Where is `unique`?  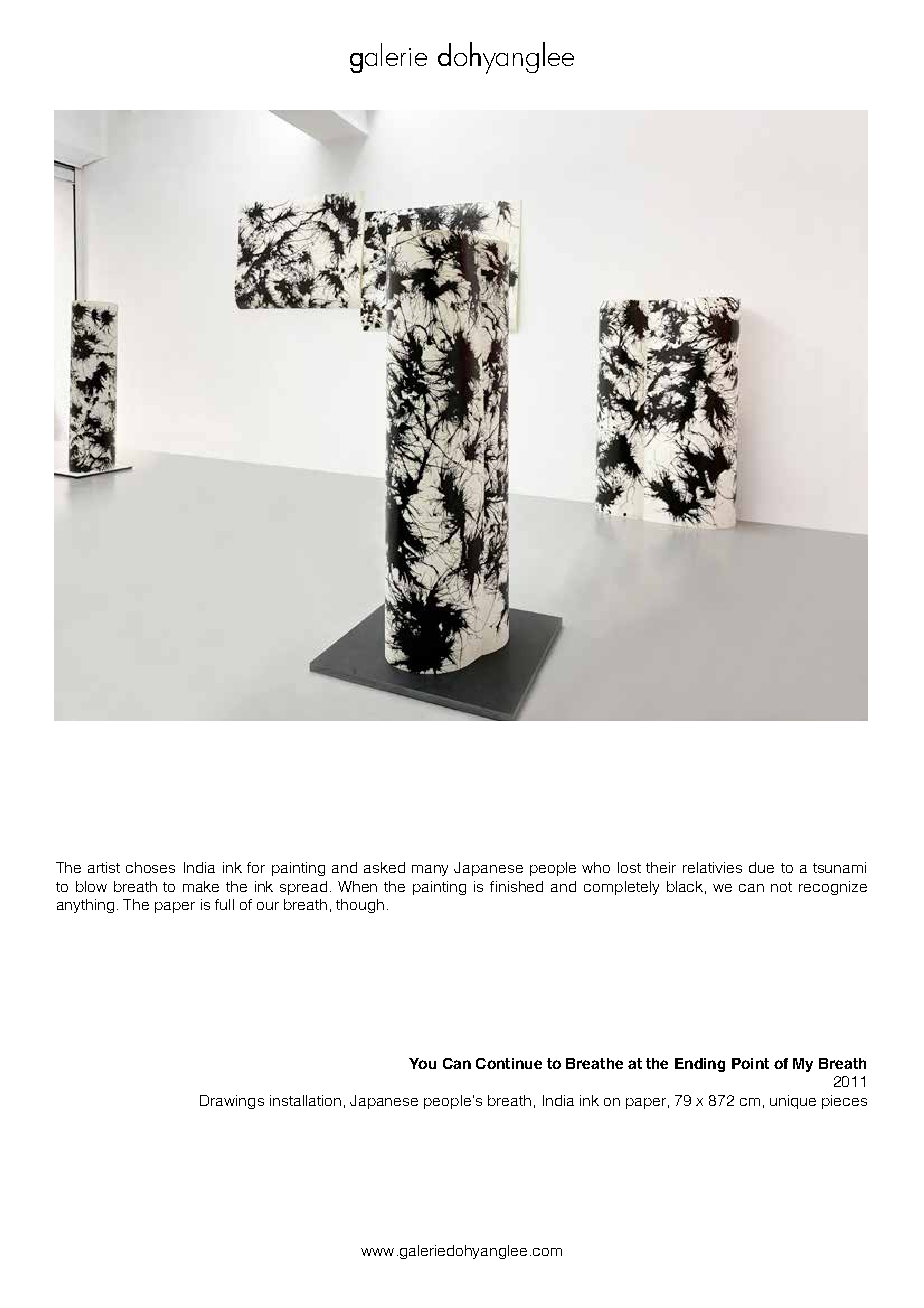 unique is located at coordinates (793, 1102).
